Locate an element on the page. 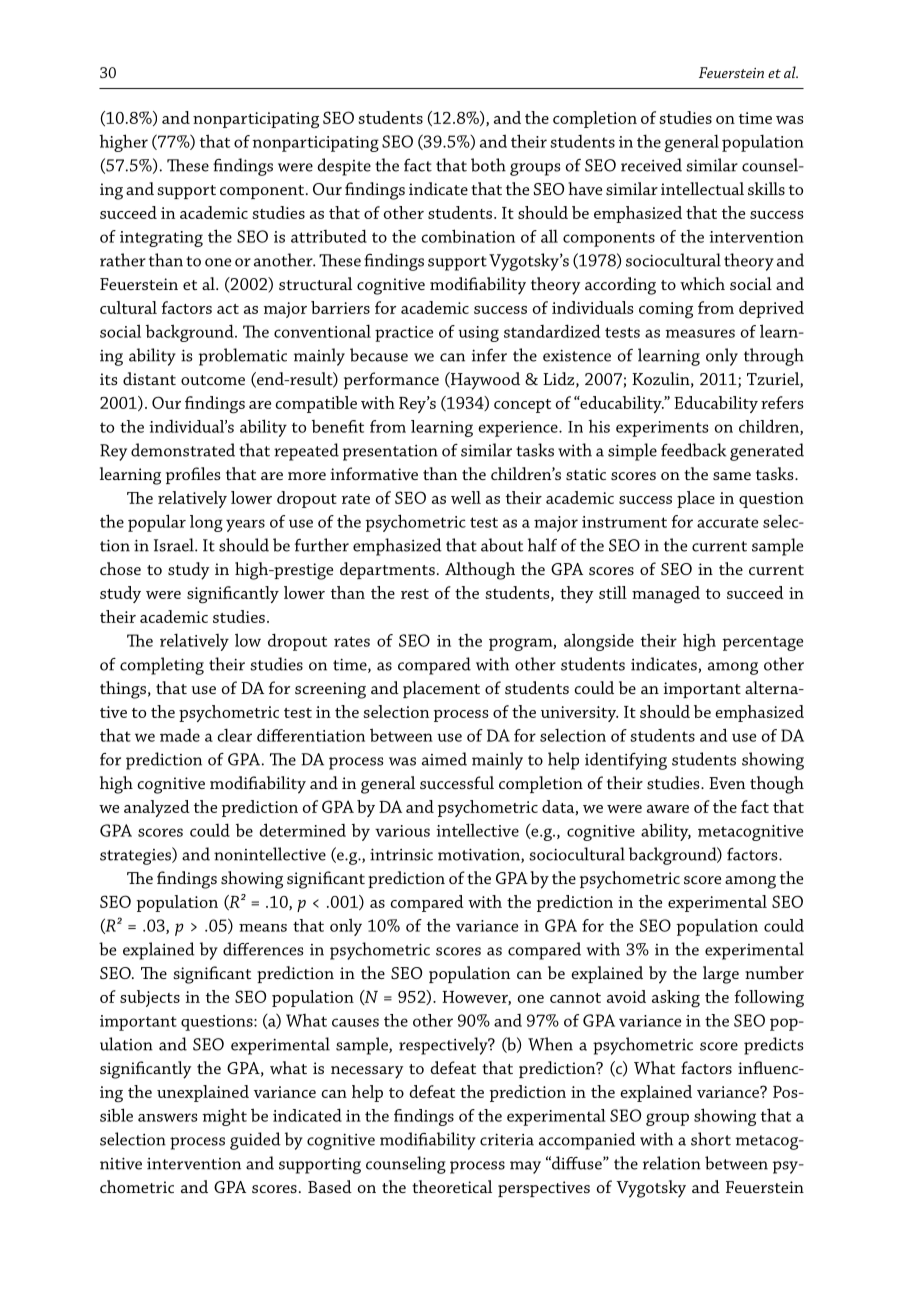  both is located at coordinates (488, 165).
